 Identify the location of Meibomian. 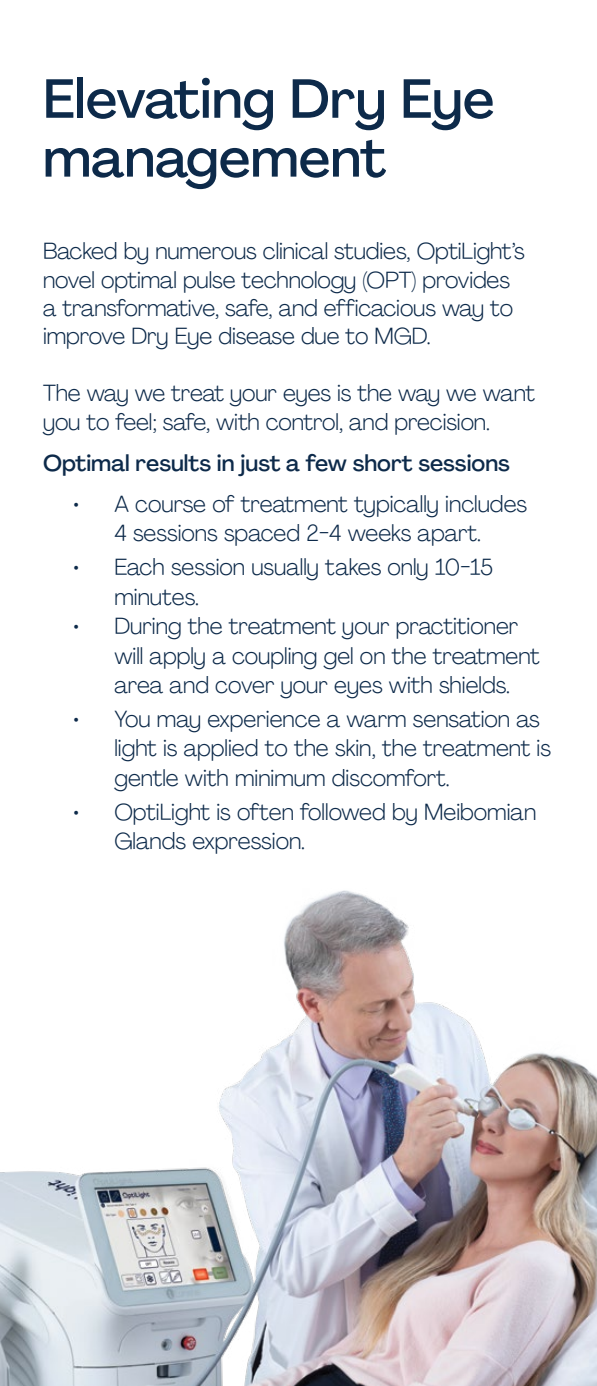
(480, 812).
